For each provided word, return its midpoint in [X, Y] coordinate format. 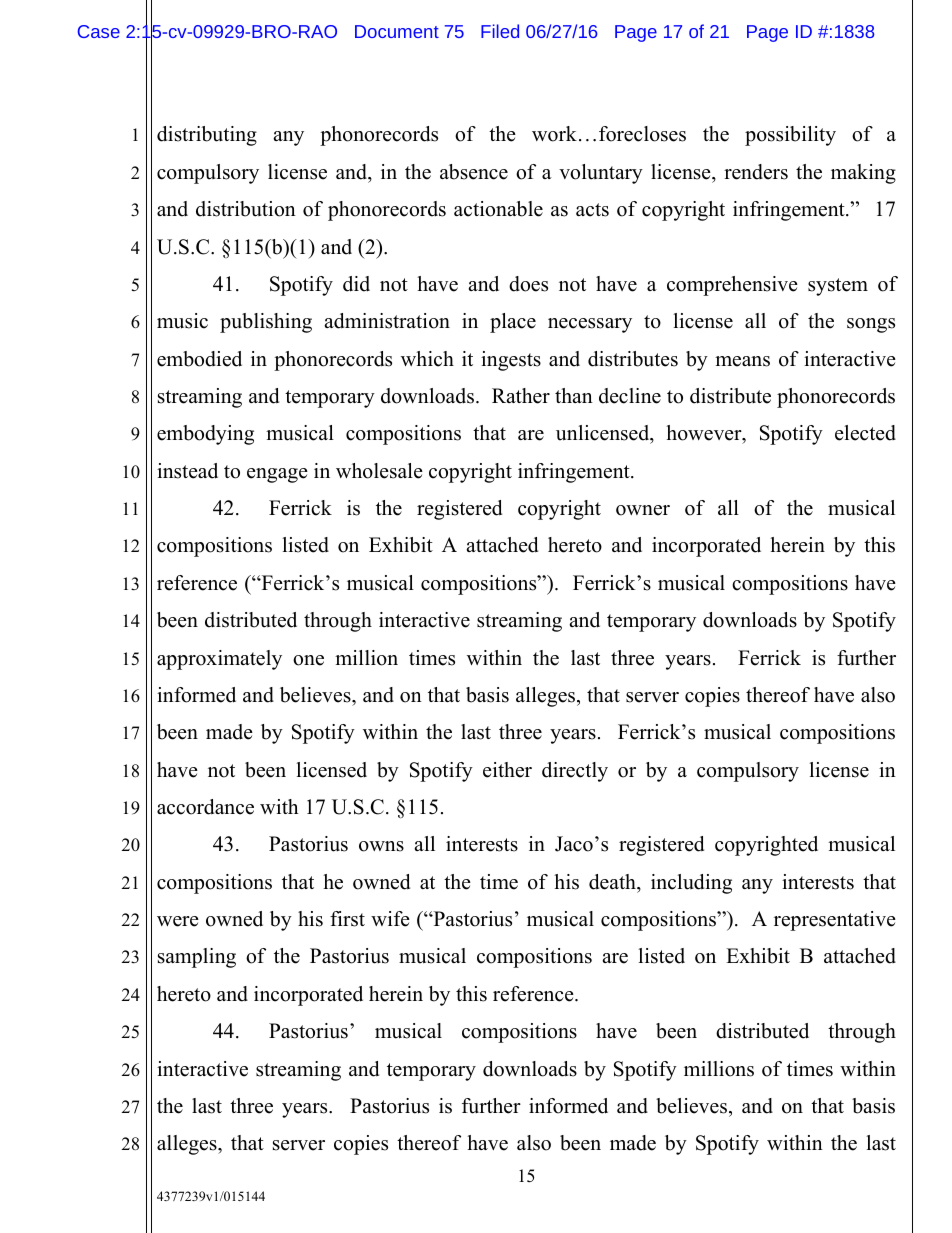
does [528, 284]
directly [575, 772]
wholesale [379, 471]
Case [99, 31]
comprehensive [732, 286]
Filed [500, 31]
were [178, 921]
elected [865, 433]
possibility [790, 136]
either [507, 770]
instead [187, 471]
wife [390, 919]
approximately [219, 660]
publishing [266, 323]
